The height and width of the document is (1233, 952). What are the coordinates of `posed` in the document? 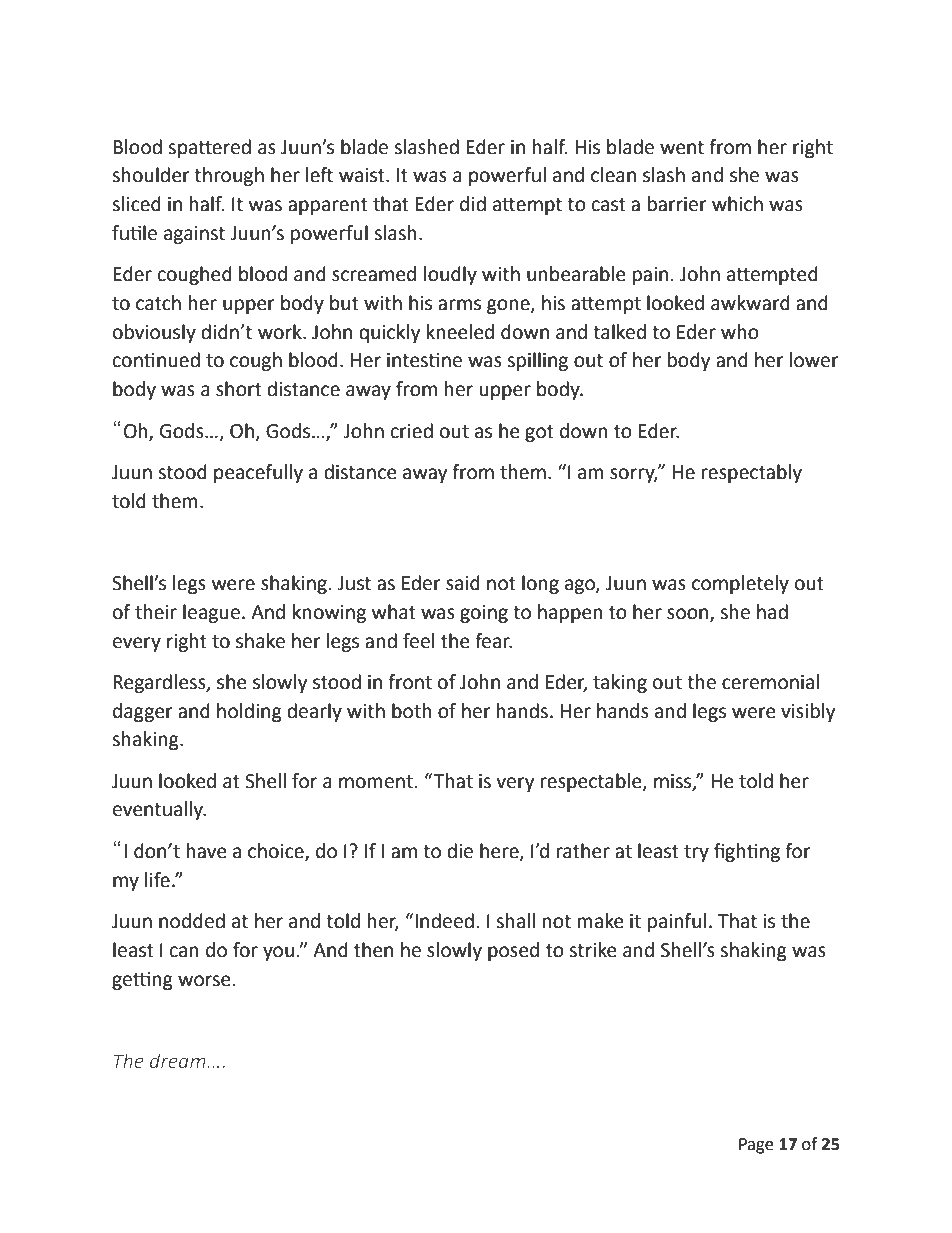 It's located at (513, 951).
